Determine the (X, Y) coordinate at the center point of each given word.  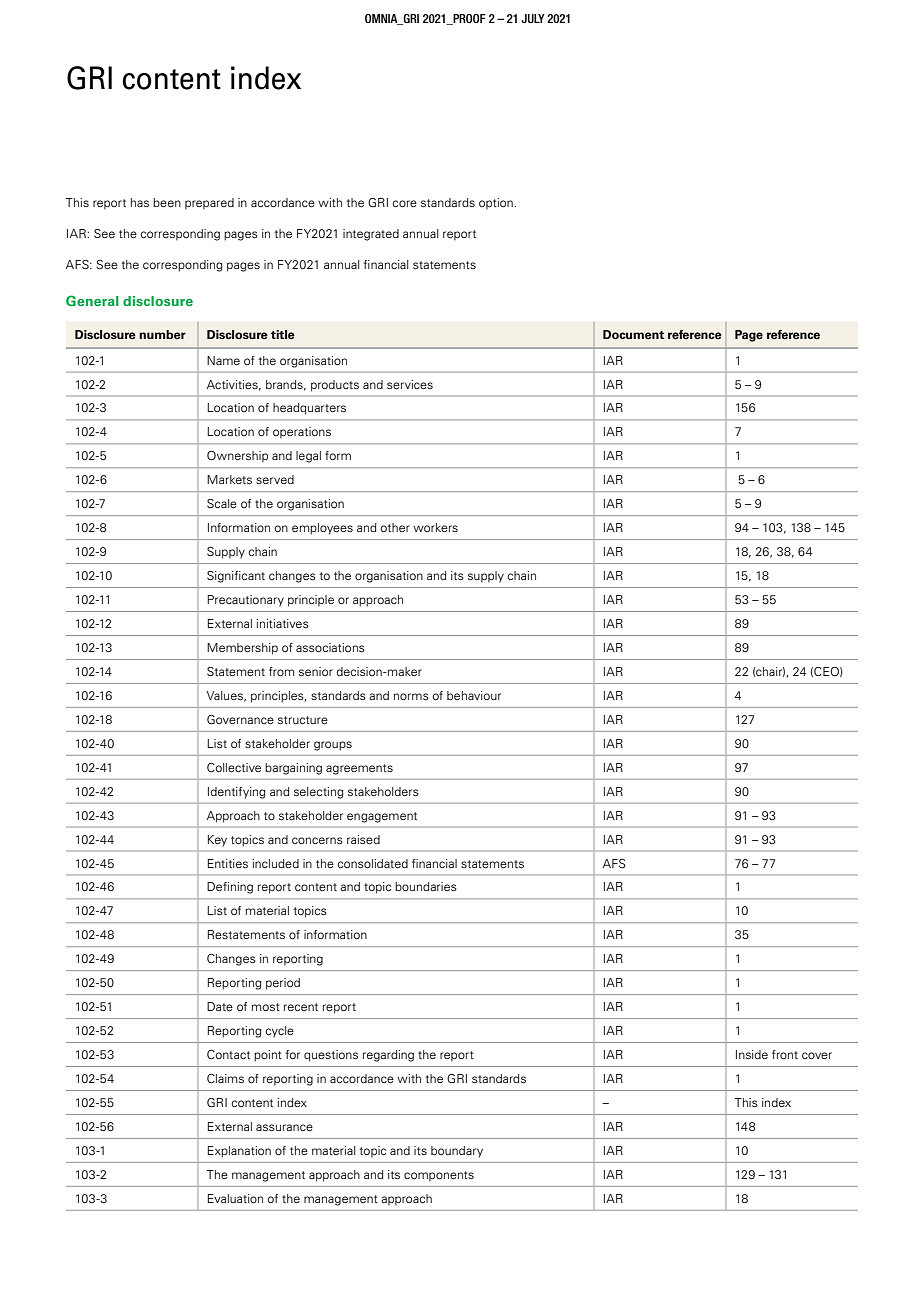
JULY (533, 18)
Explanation (239, 1152)
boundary (457, 1152)
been (167, 202)
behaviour (474, 695)
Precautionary (245, 601)
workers (435, 527)
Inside (752, 1054)
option (497, 204)
